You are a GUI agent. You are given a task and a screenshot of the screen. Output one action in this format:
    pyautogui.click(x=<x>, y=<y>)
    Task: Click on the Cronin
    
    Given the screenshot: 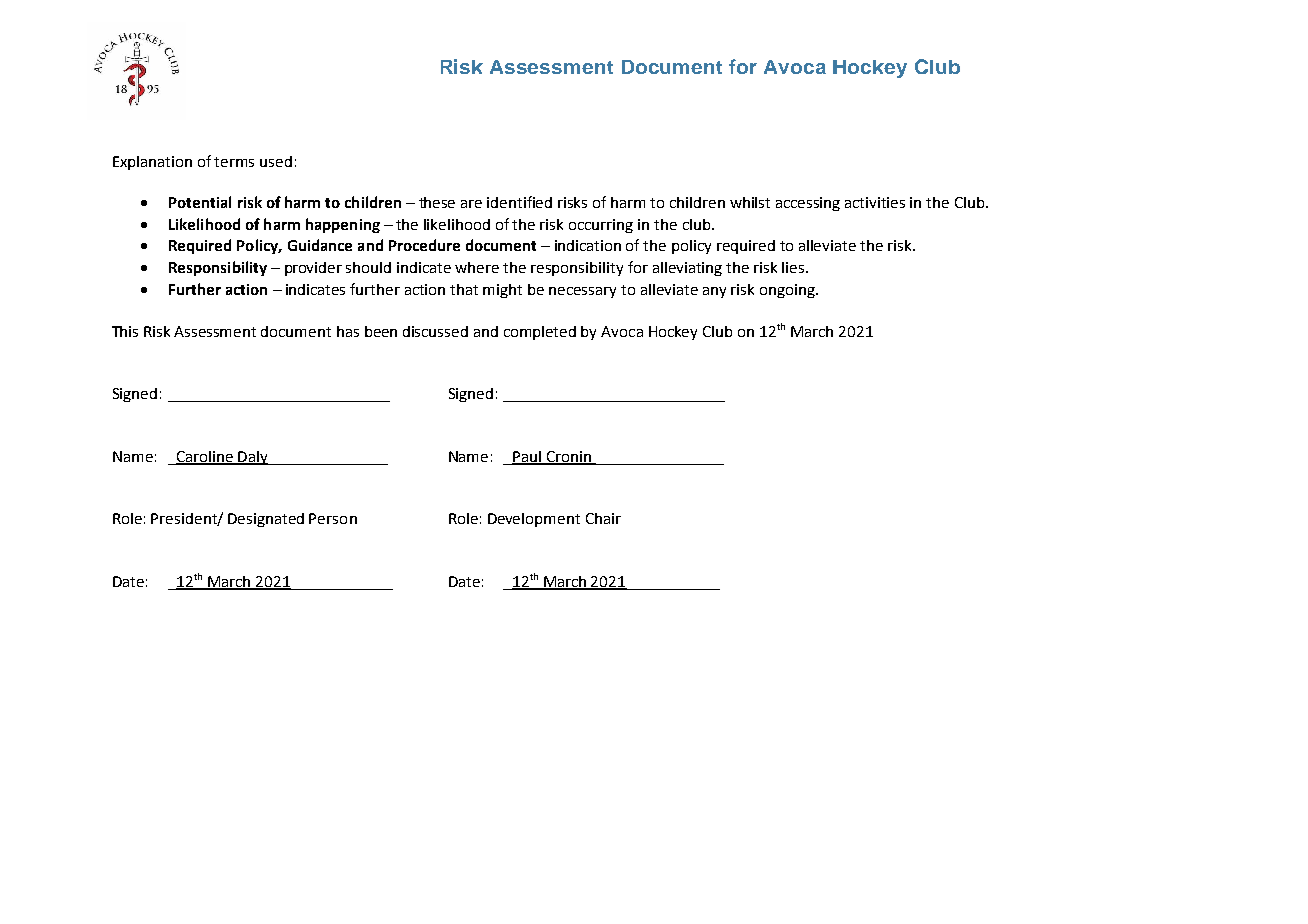 What is the action you would take?
    pyautogui.click(x=568, y=457)
